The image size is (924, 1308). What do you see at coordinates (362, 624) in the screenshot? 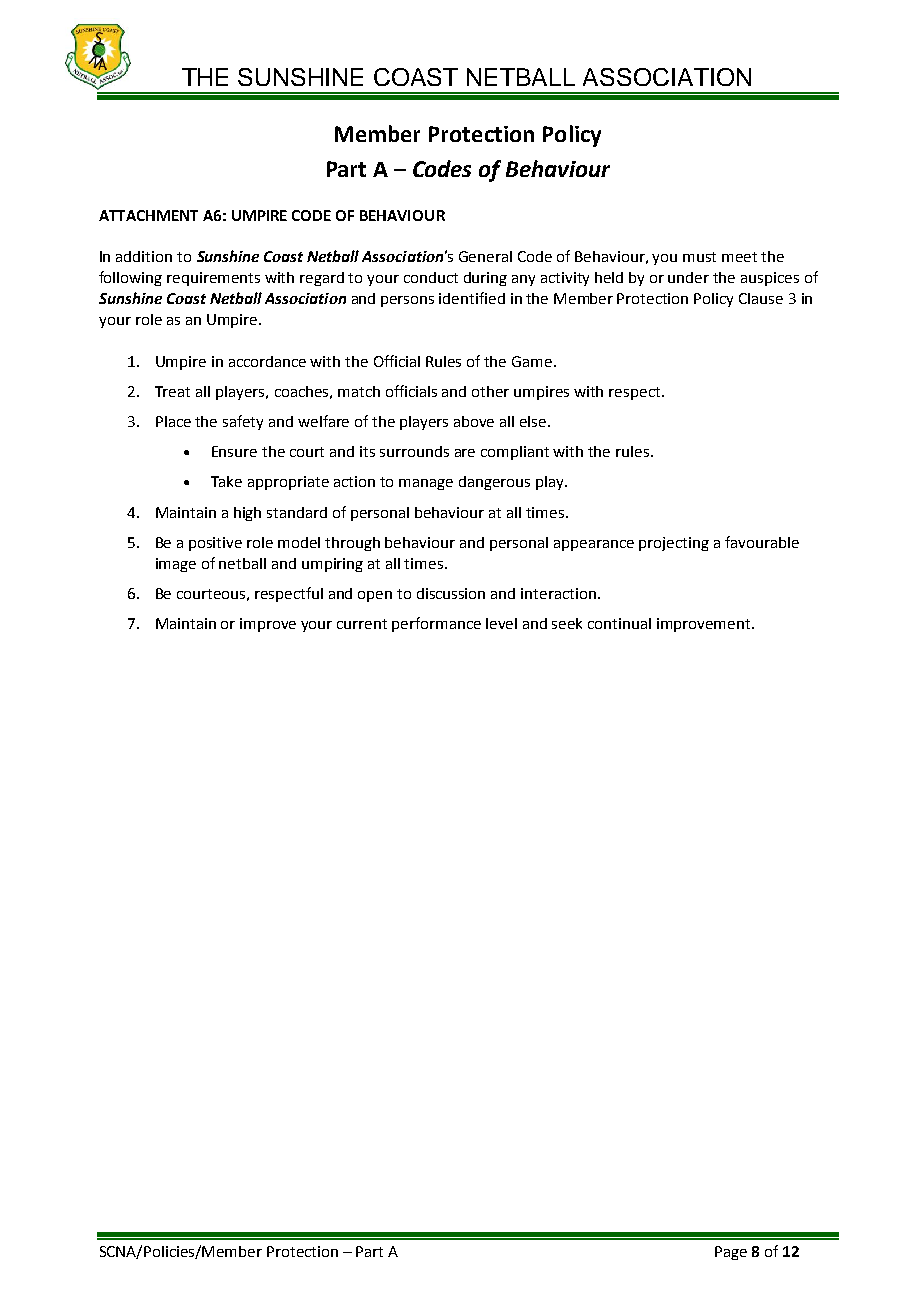
I see `current` at bounding box center [362, 624].
